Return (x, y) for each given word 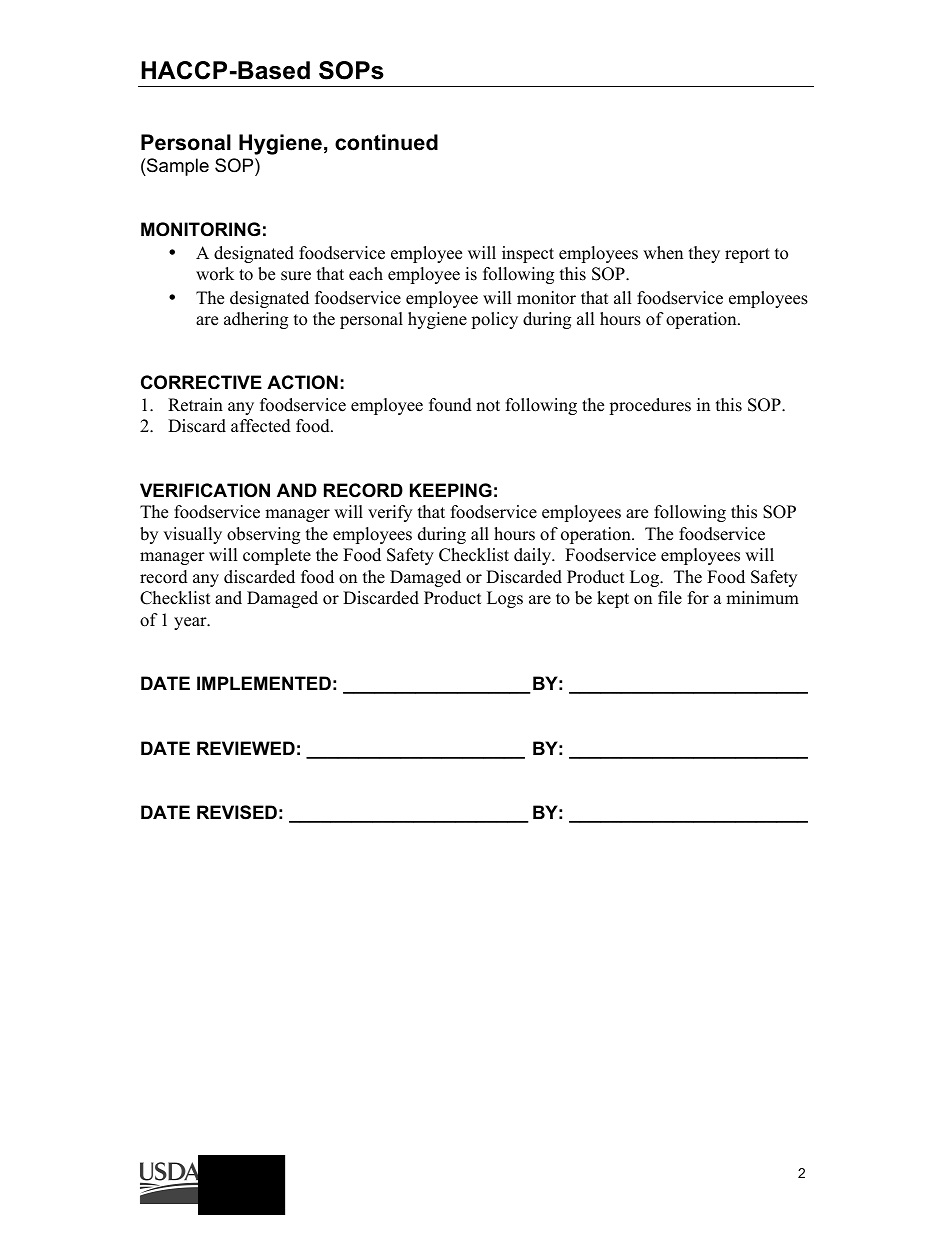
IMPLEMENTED (264, 683)
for (698, 598)
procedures (650, 406)
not (488, 406)
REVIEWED (246, 748)
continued (386, 142)
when (663, 253)
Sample (177, 167)
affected (261, 426)
